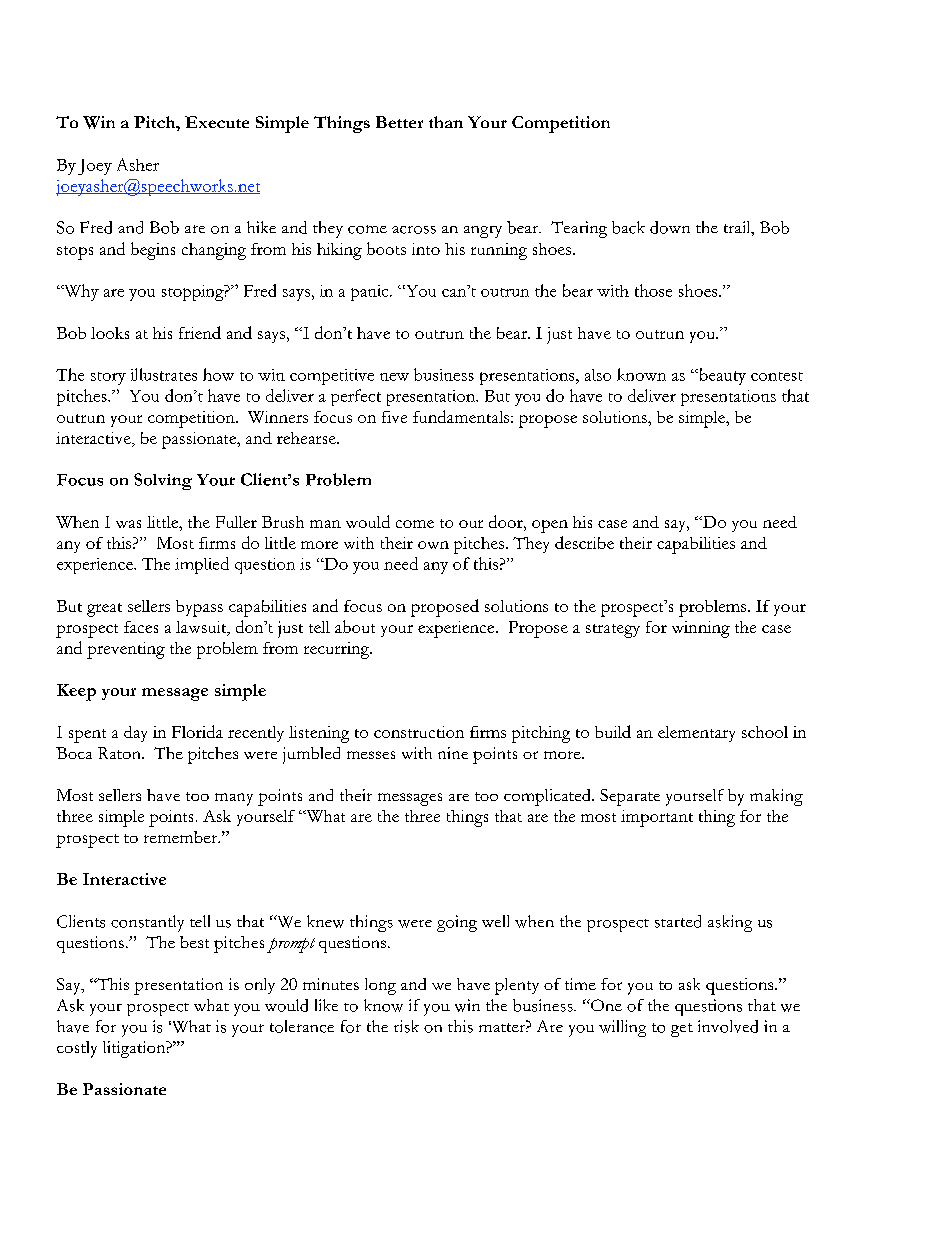 Image resolution: width=952 pixels, height=1233 pixels. What do you see at coordinates (394, 417) in the screenshot?
I see `five` at bounding box center [394, 417].
